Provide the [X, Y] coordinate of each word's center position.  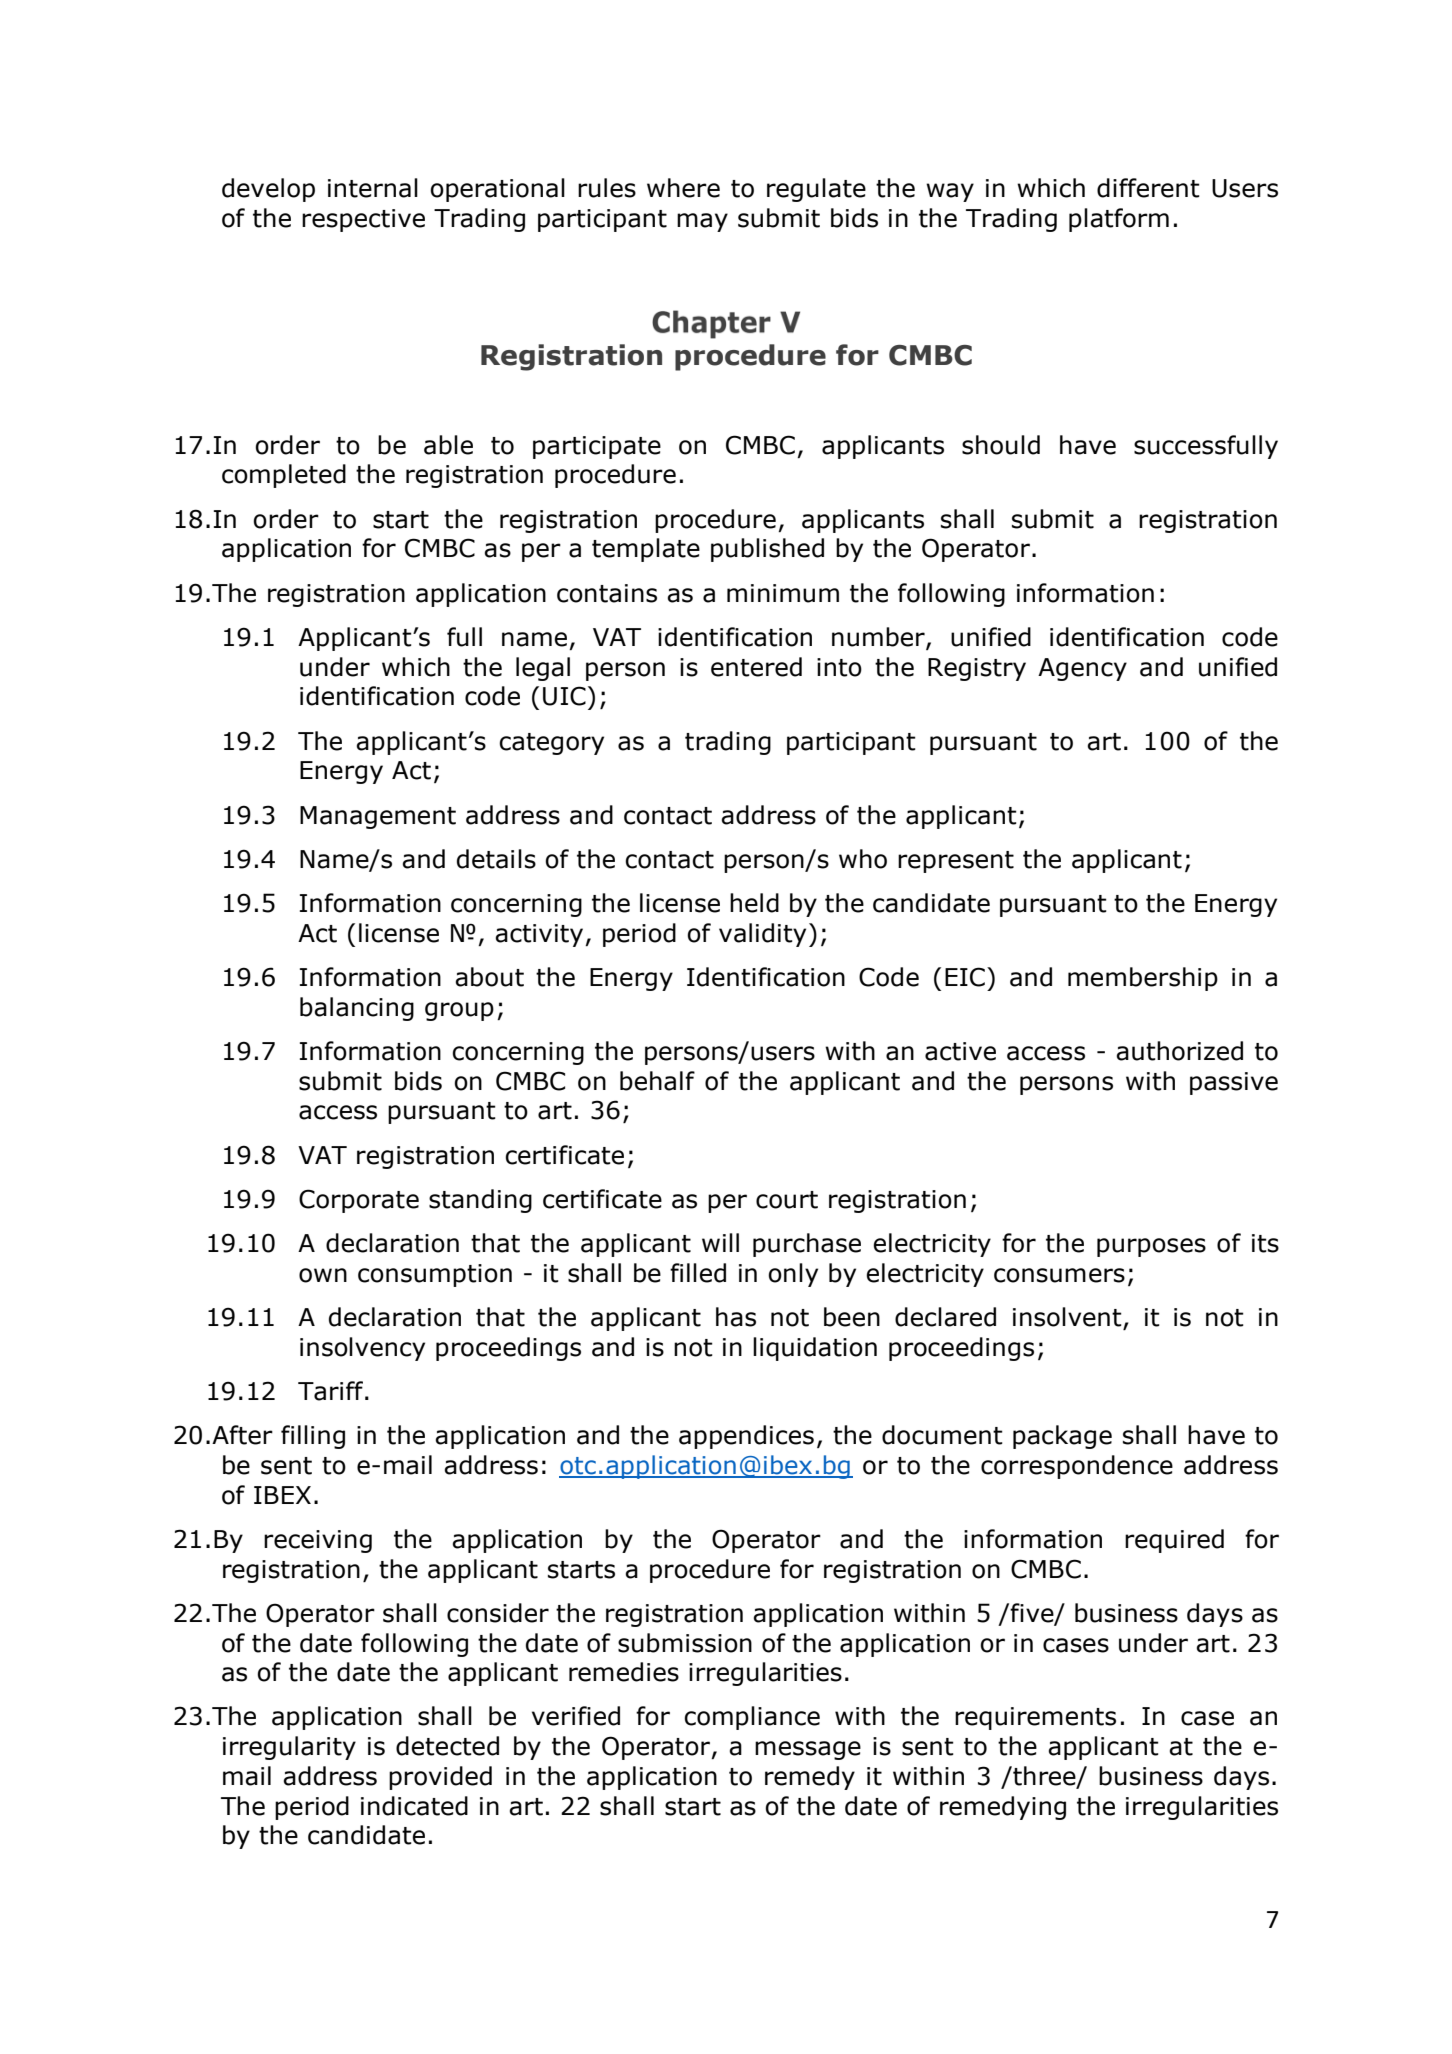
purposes [1151, 1247]
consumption [435, 1275]
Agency [1082, 669]
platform [1119, 220]
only [793, 1275]
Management [378, 817]
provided [440, 1778]
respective [363, 220]
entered [756, 667]
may [702, 222]
